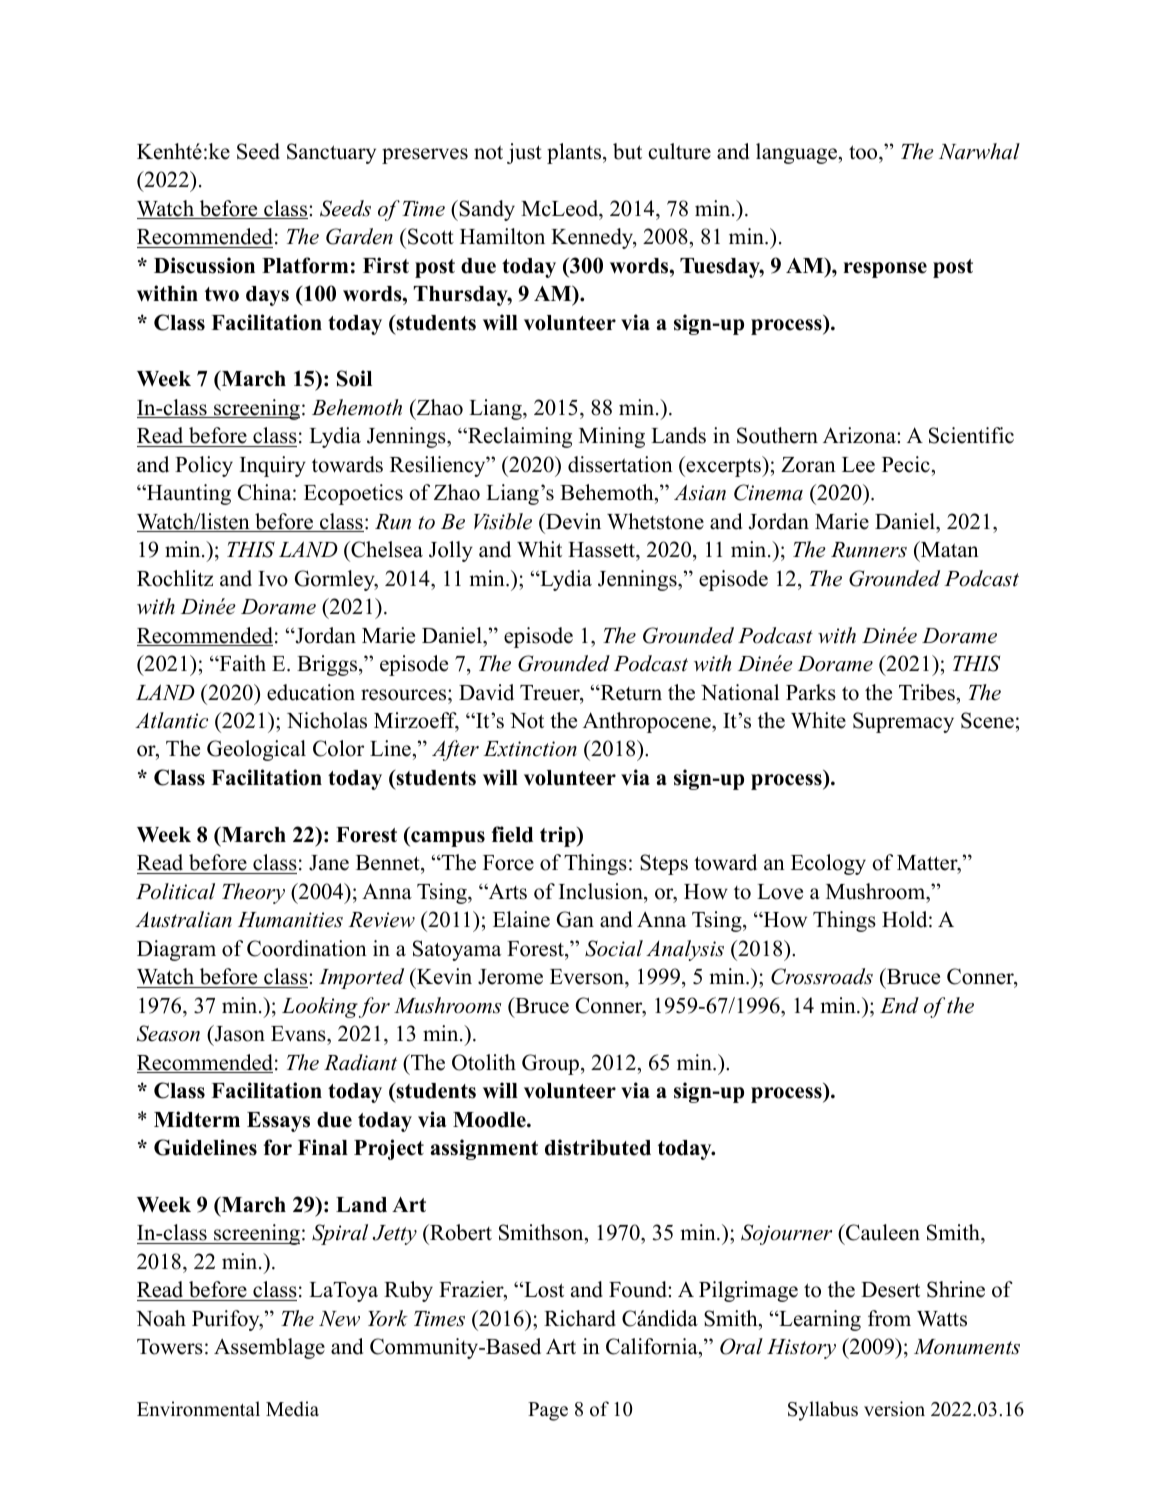 This image has height=1503, width=1161. I want to click on Group, so click(550, 1064).
